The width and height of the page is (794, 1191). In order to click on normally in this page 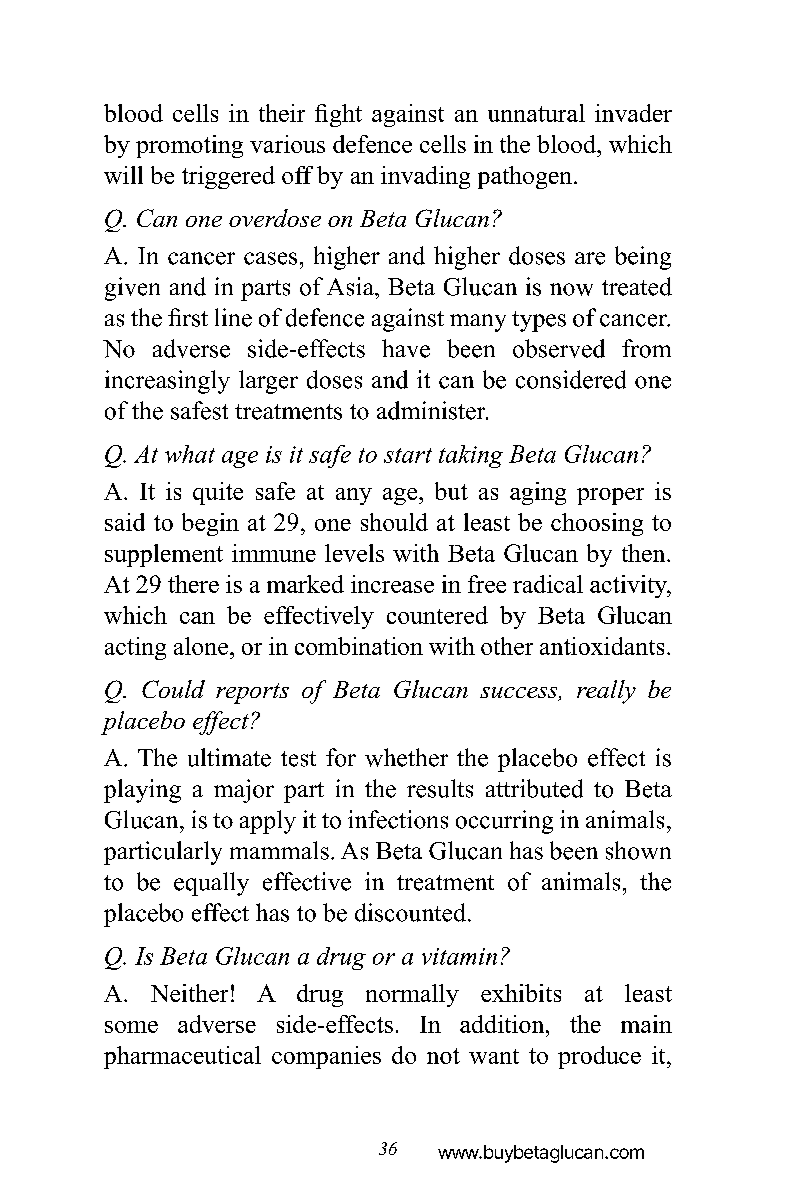, I will do `click(412, 995)`.
